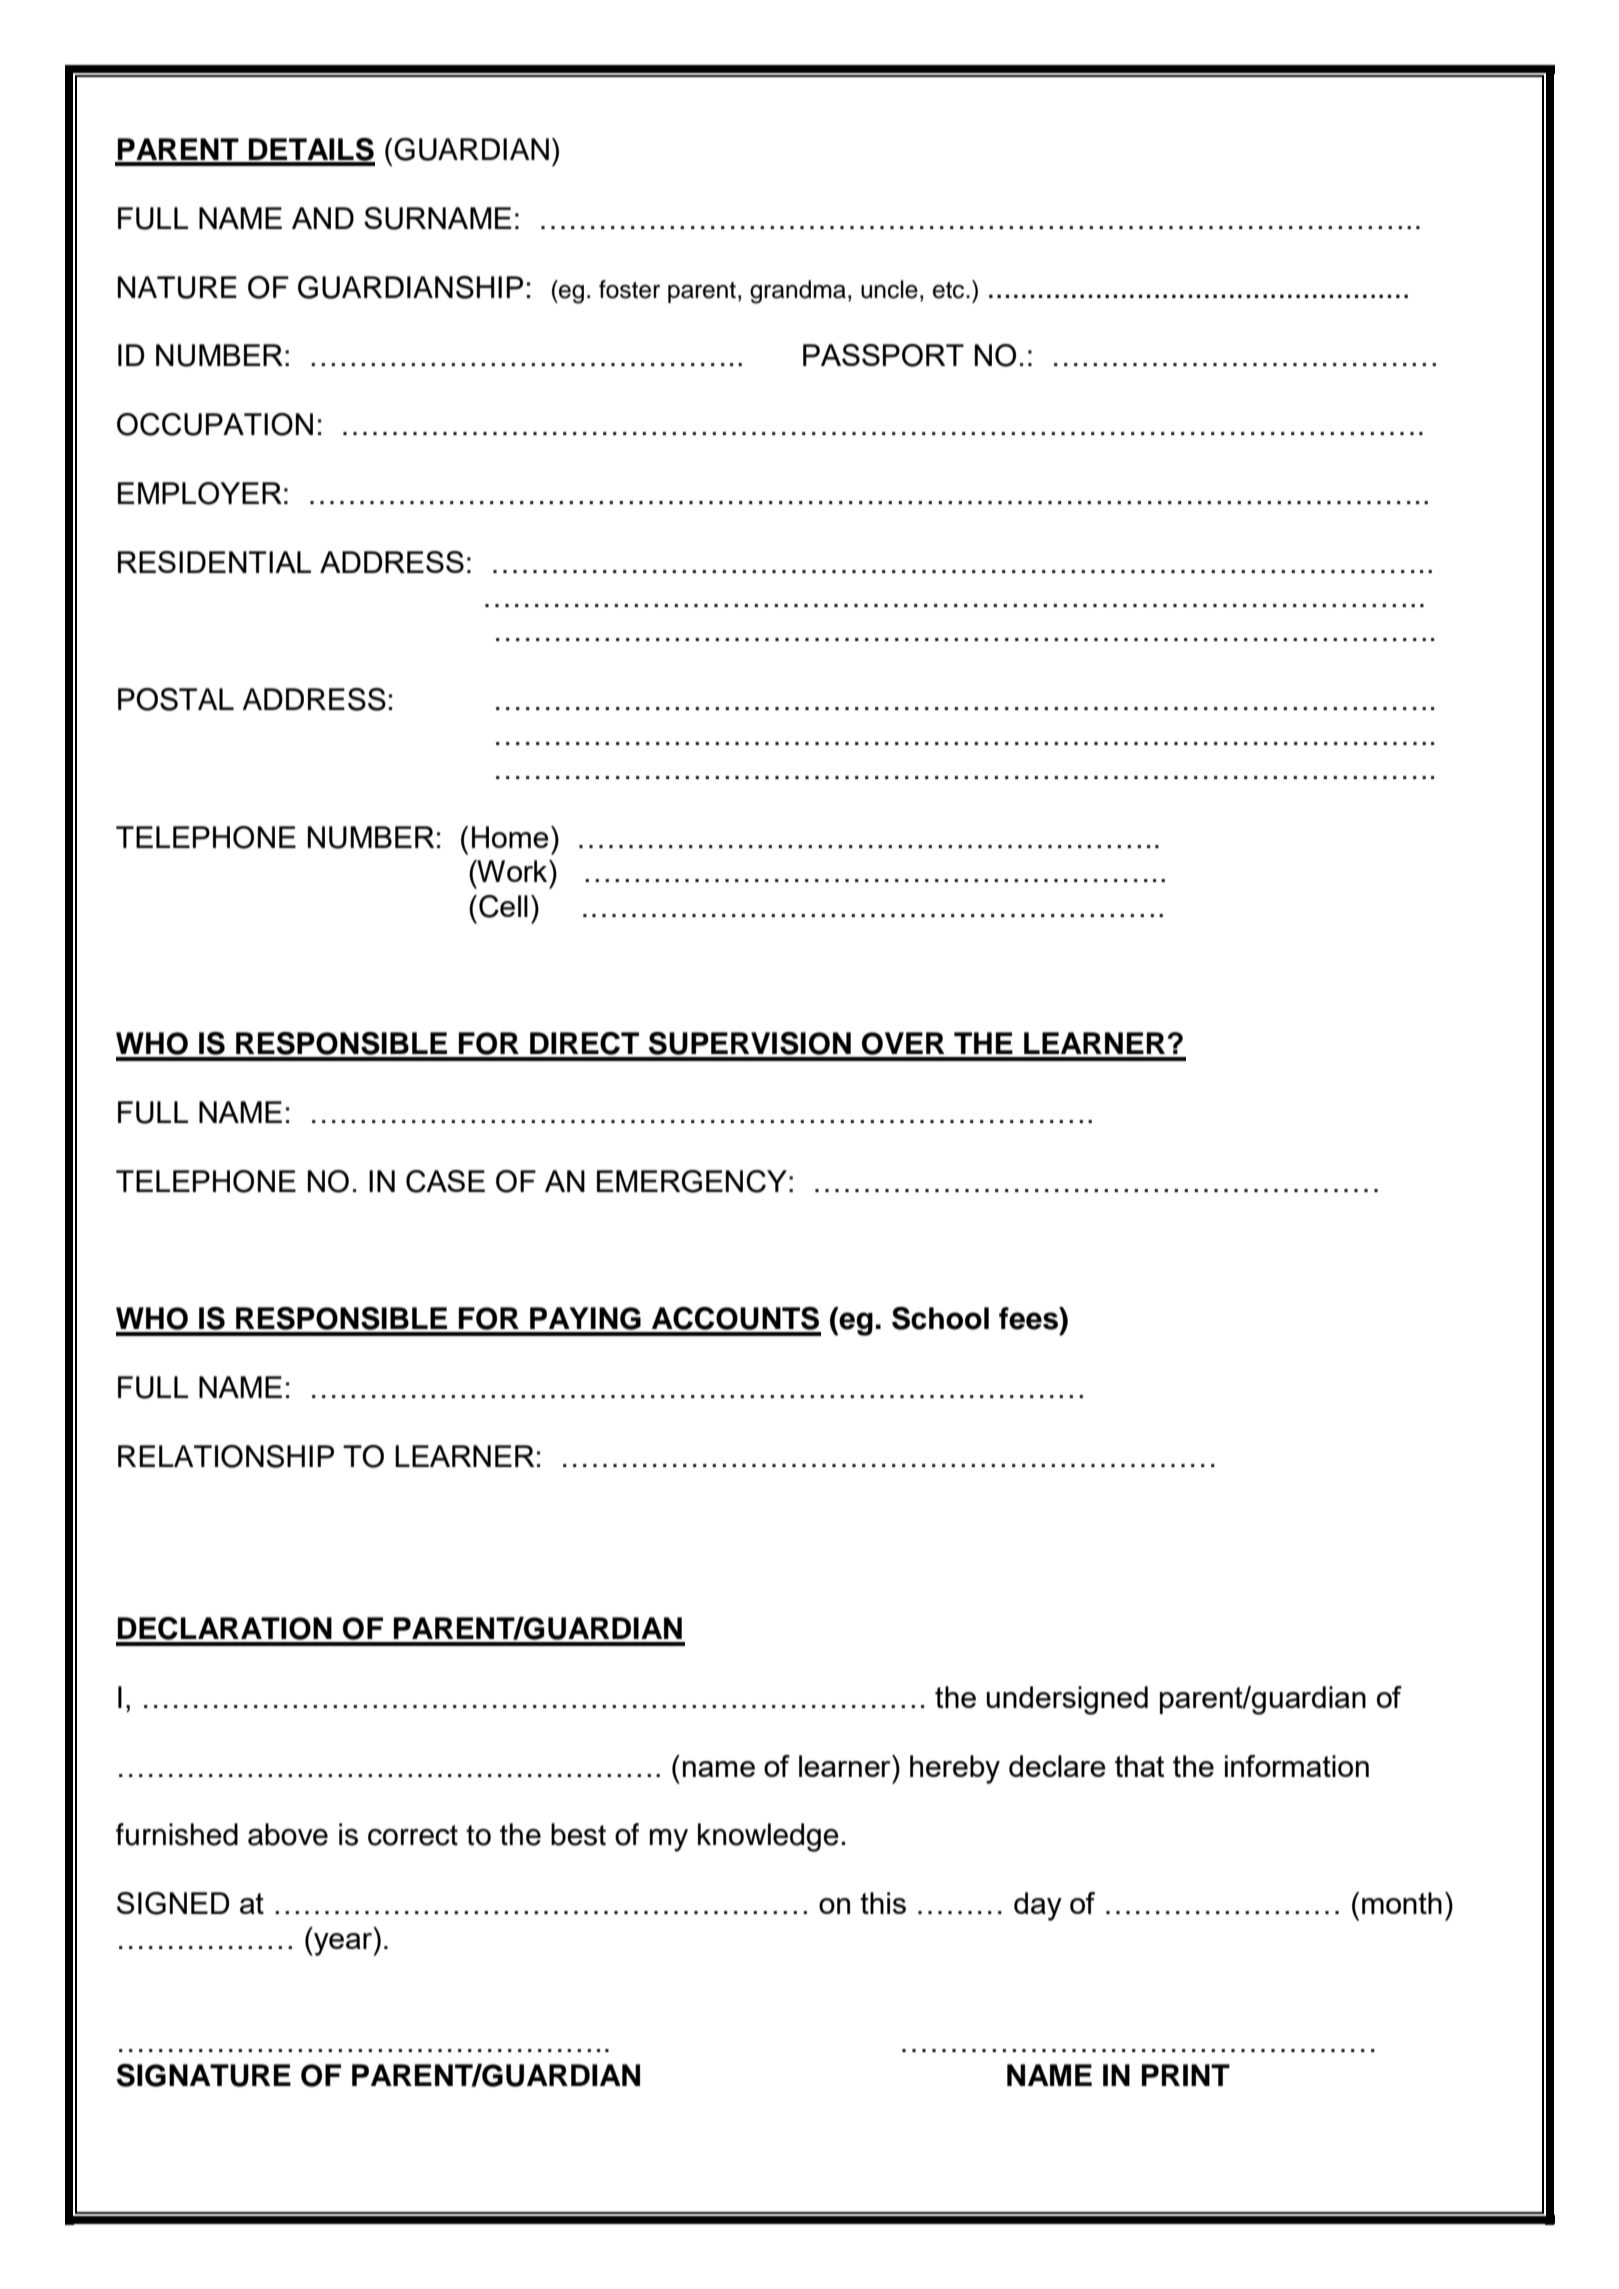 Image resolution: width=1619 pixels, height=2289 pixels. What do you see at coordinates (883, 355) in the page?
I see `PASSPORT` at bounding box center [883, 355].
